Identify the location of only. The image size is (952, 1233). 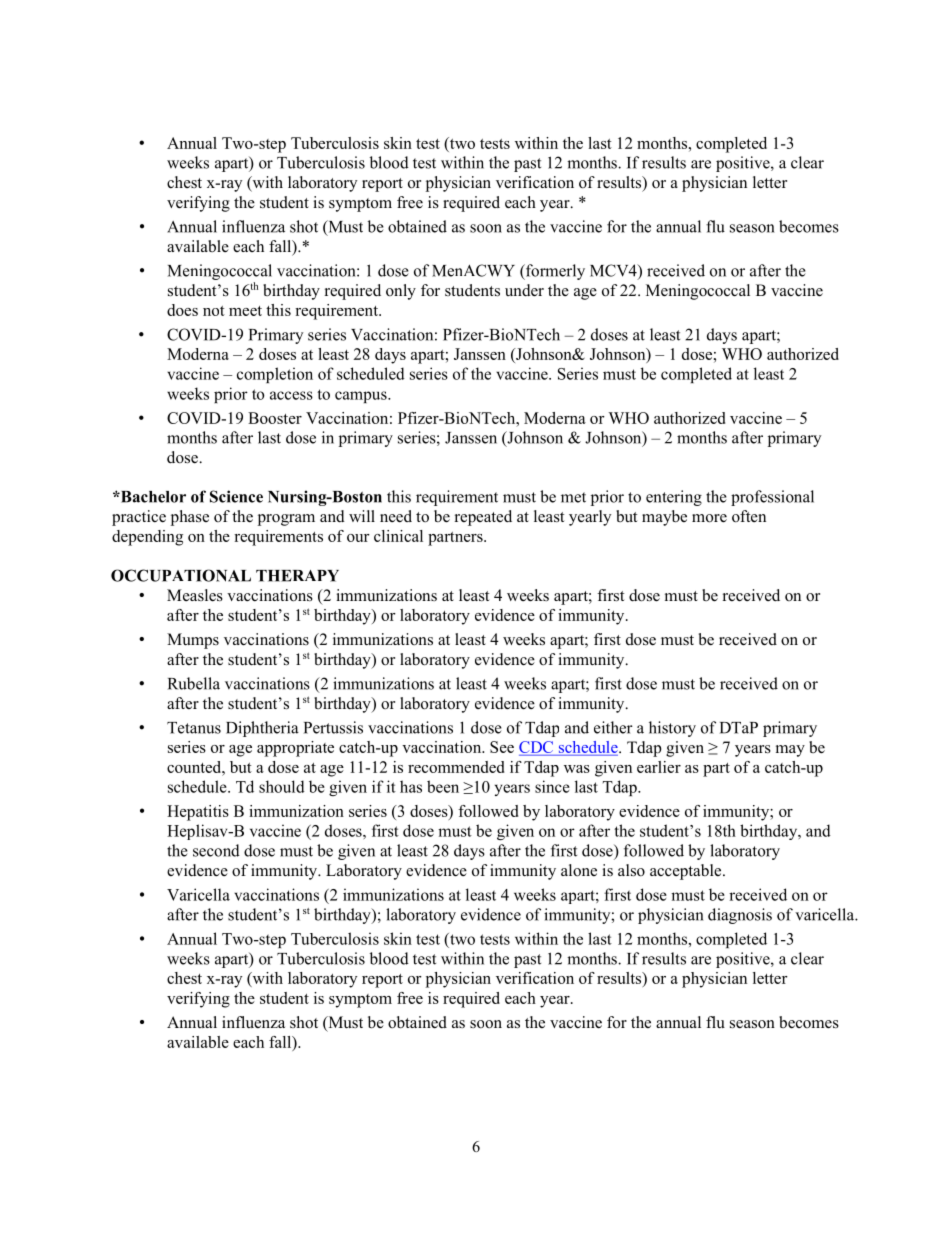
(401, 292).
